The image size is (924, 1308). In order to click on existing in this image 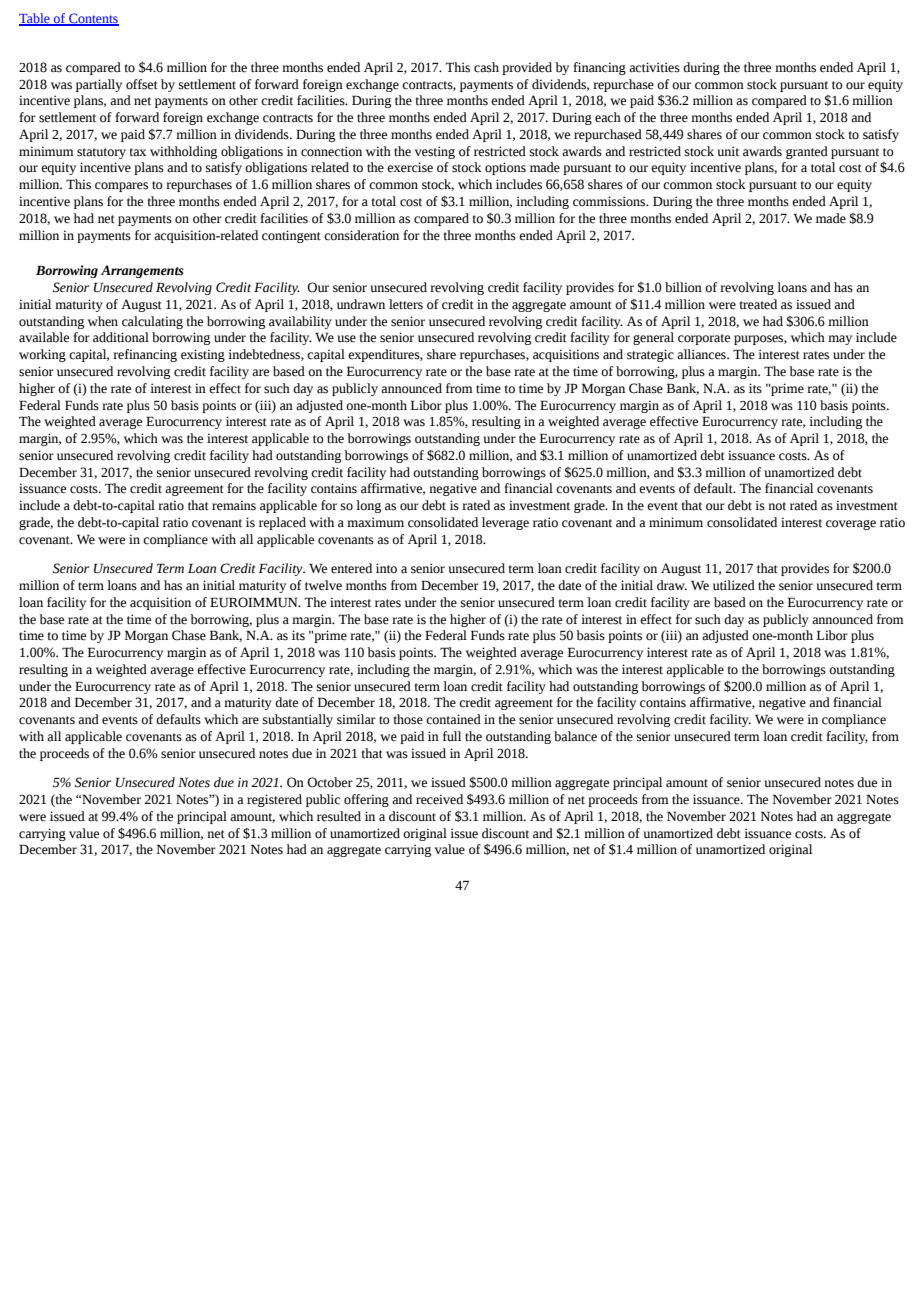, I will do `click(203, 355)`.
